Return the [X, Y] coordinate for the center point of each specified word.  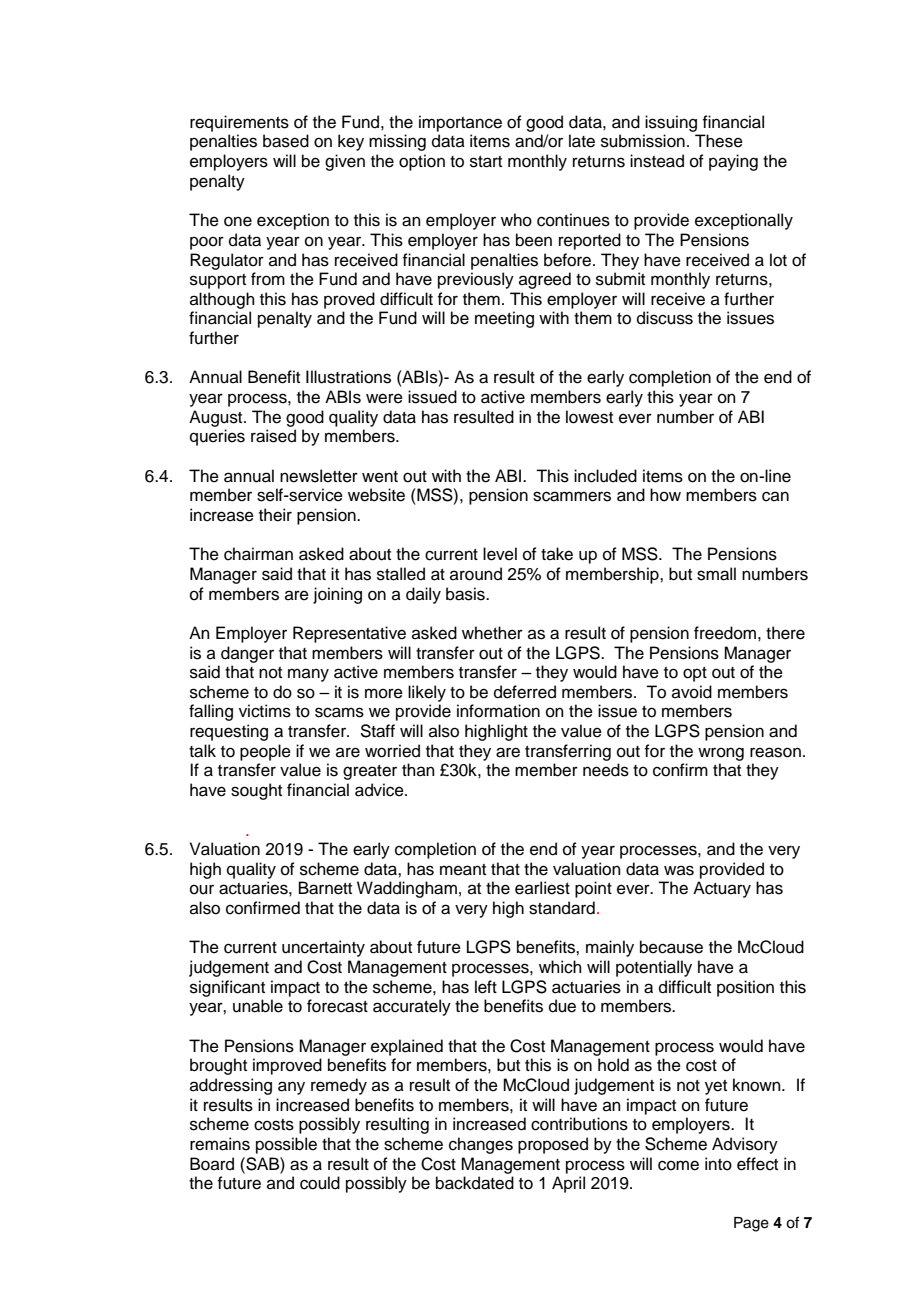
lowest [589, 417]
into [718, 1164]
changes [481, 1145]
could [320, 1183]
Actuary [722, 889]
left [486, 987]
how [665, 495]
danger [247, 654]
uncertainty [323, 948]
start [486, 162]
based [286, 141]
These [719, 141]
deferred [525, 692]
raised [273, 436]
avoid [692, 692]
